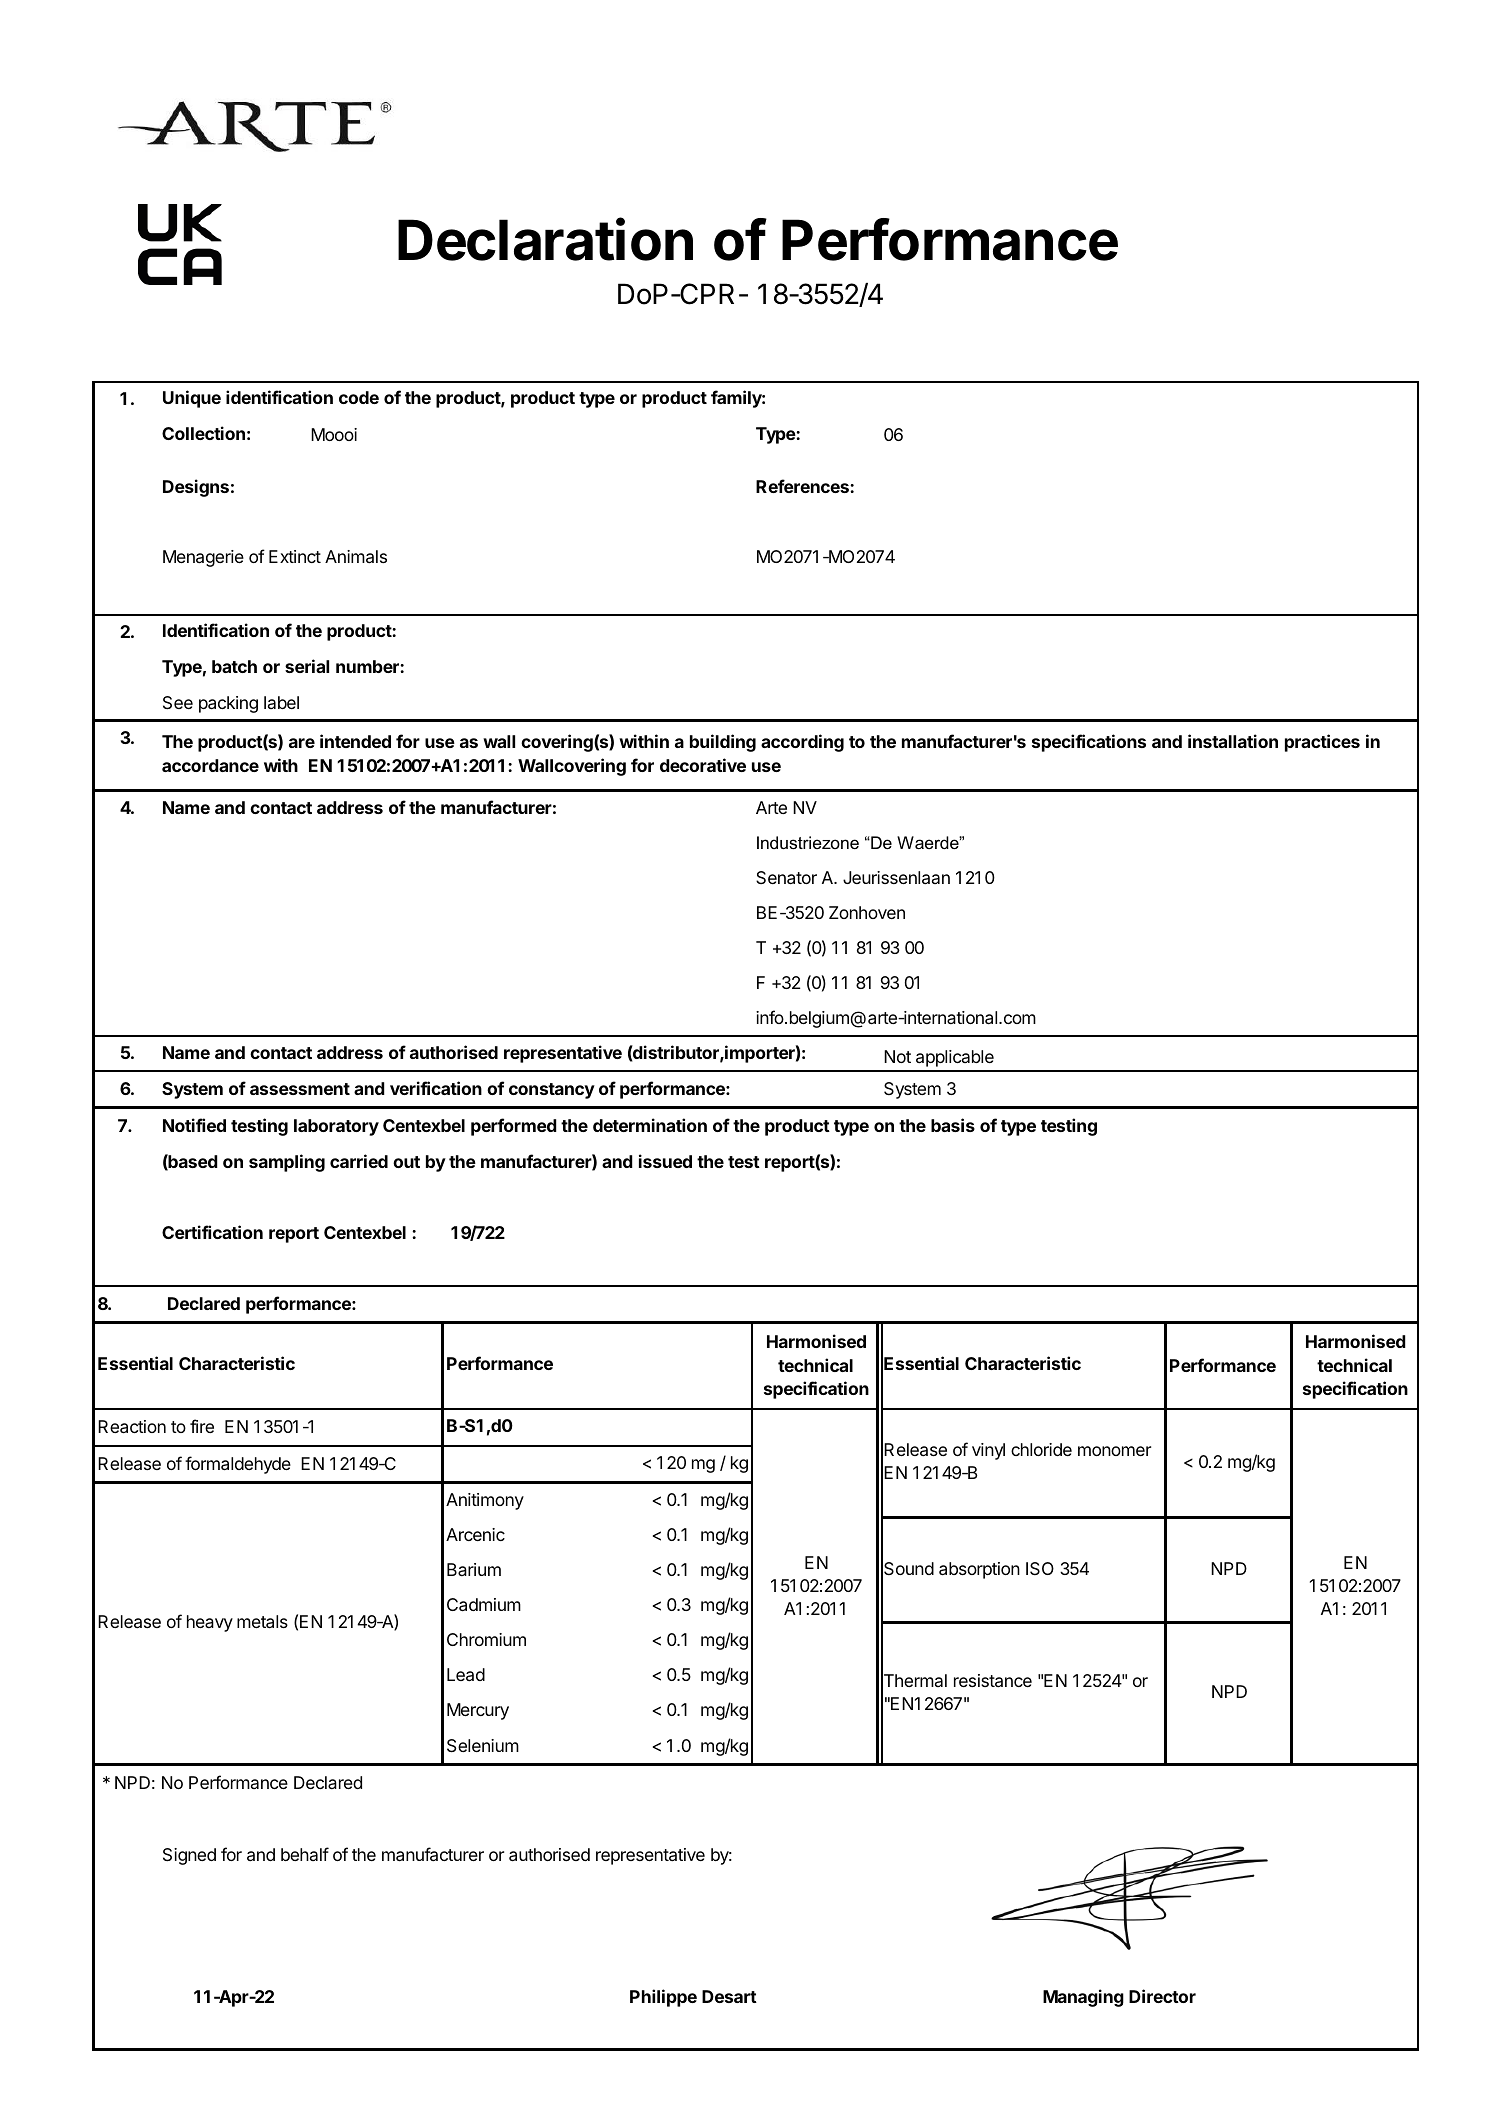  Describe the element at coordinates (723, 743) in the page. I see `building` at that location.
